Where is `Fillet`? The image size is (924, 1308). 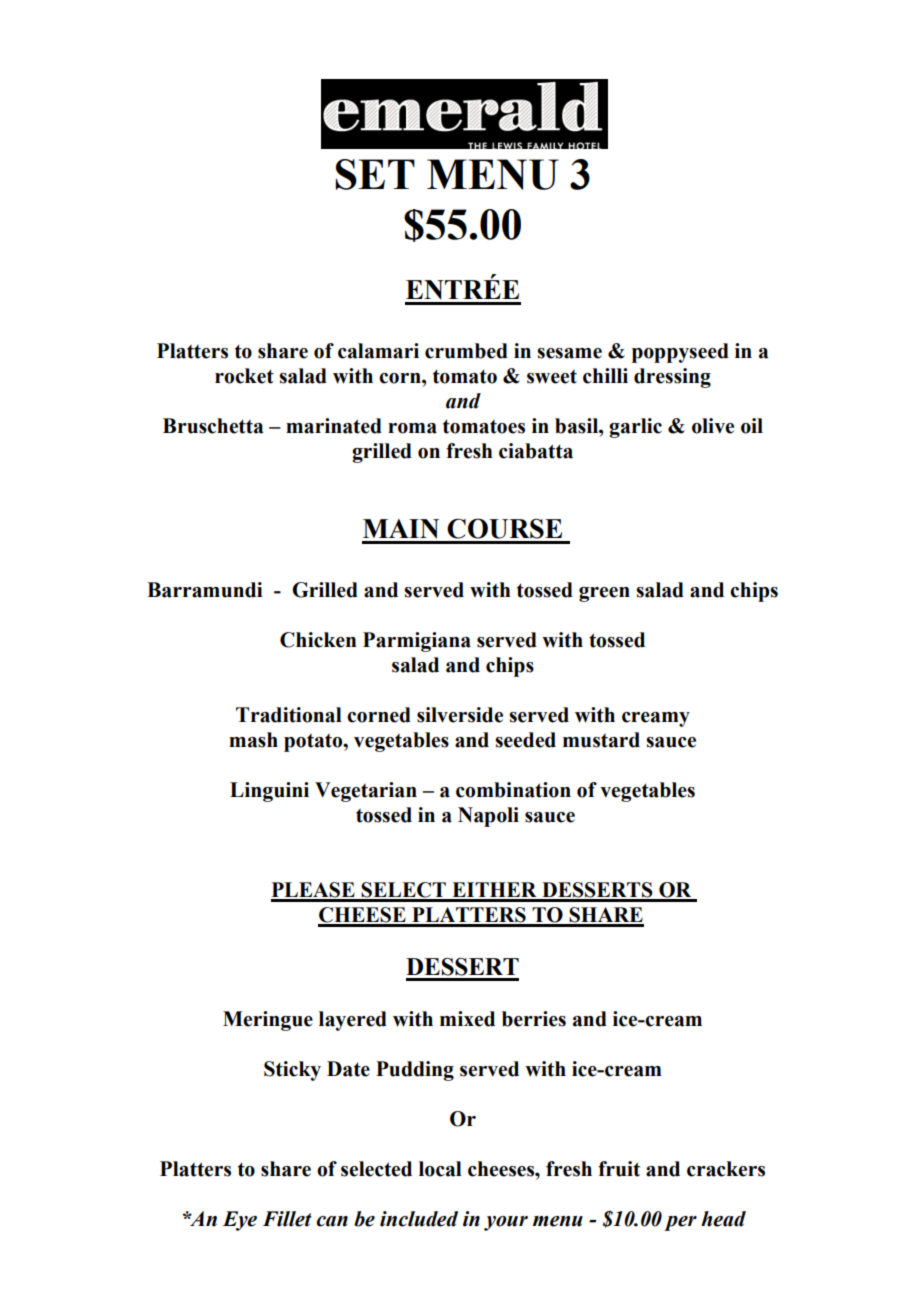 Fillet is located at coordinates (287, 1219).
